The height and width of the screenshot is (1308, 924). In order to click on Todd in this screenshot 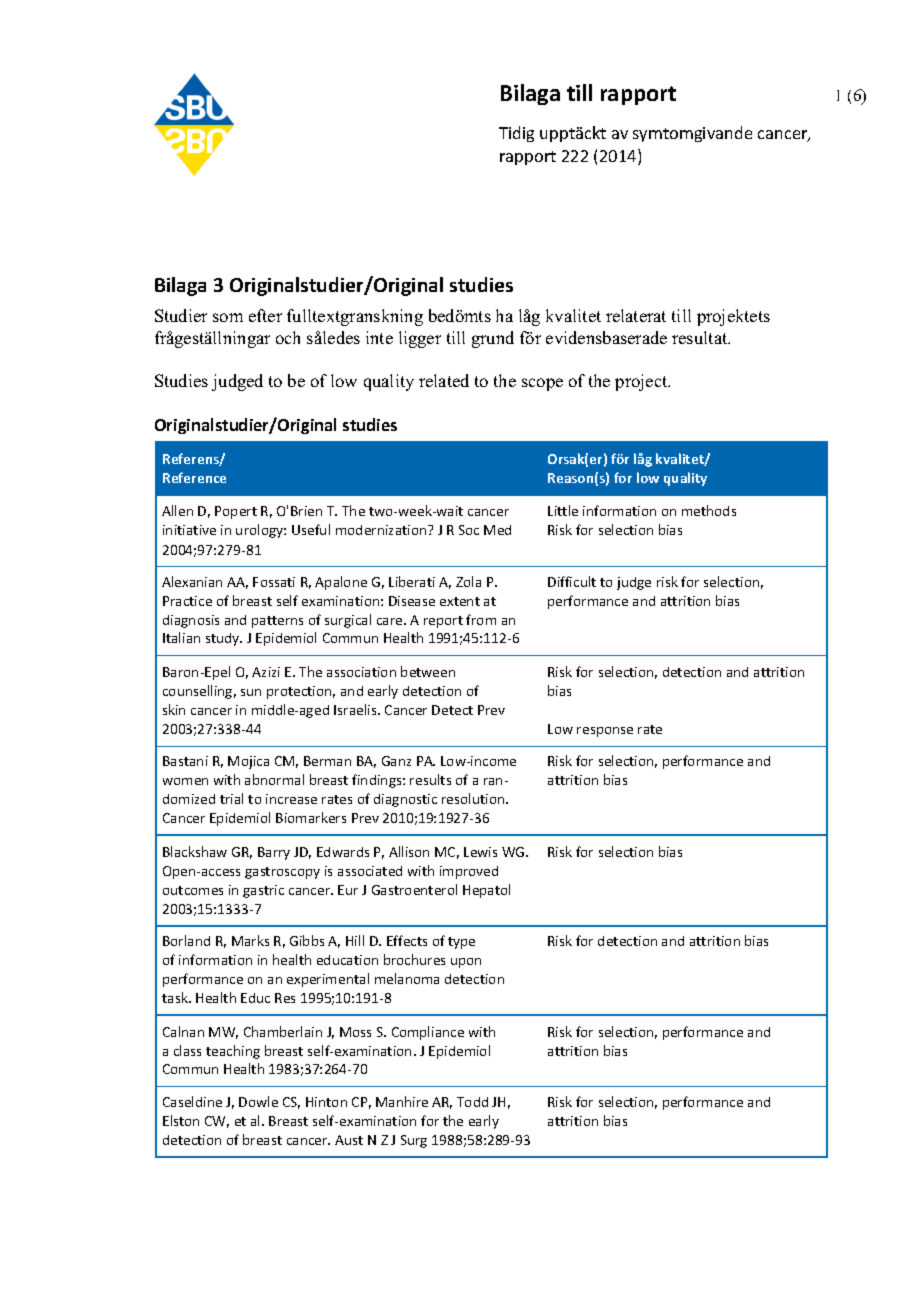, I will do `click(472, 1102)`.
